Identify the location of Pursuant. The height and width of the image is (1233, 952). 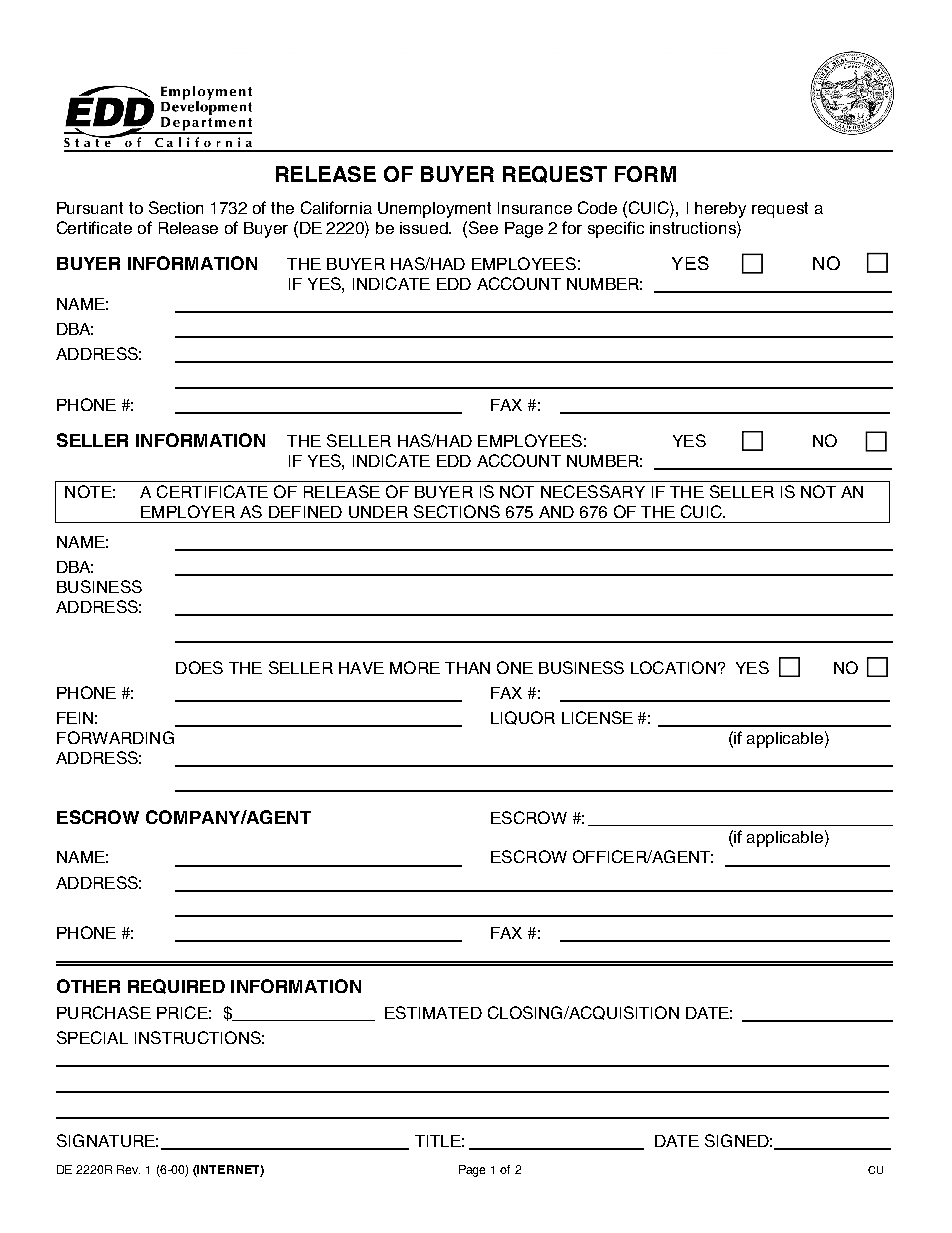
(90, 208).
